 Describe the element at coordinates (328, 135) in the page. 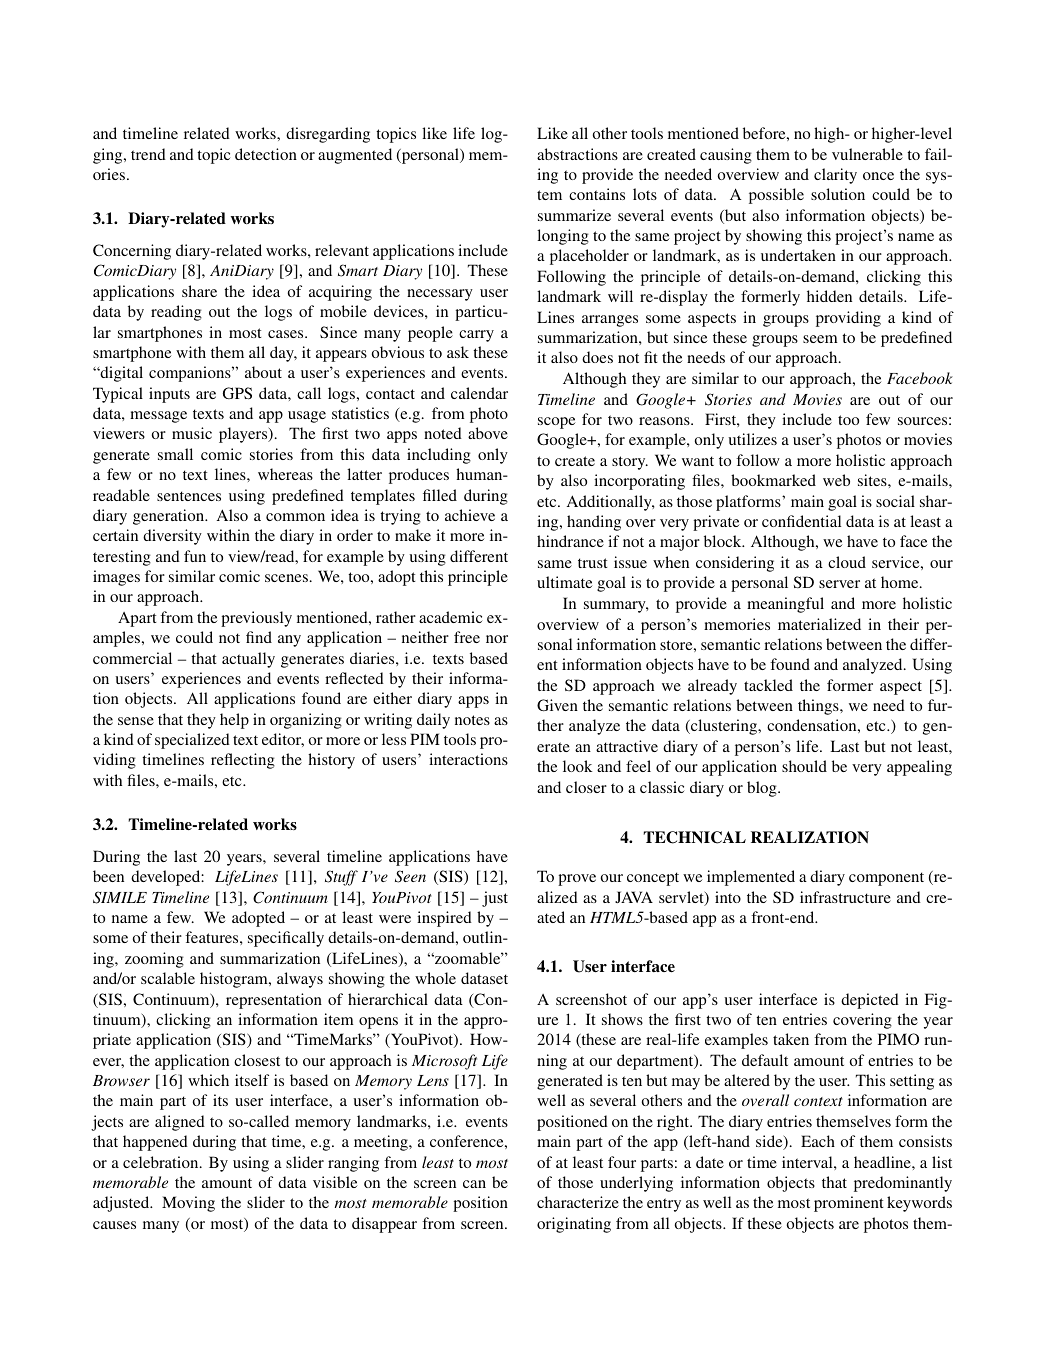

I see `disregarding` at that location.
